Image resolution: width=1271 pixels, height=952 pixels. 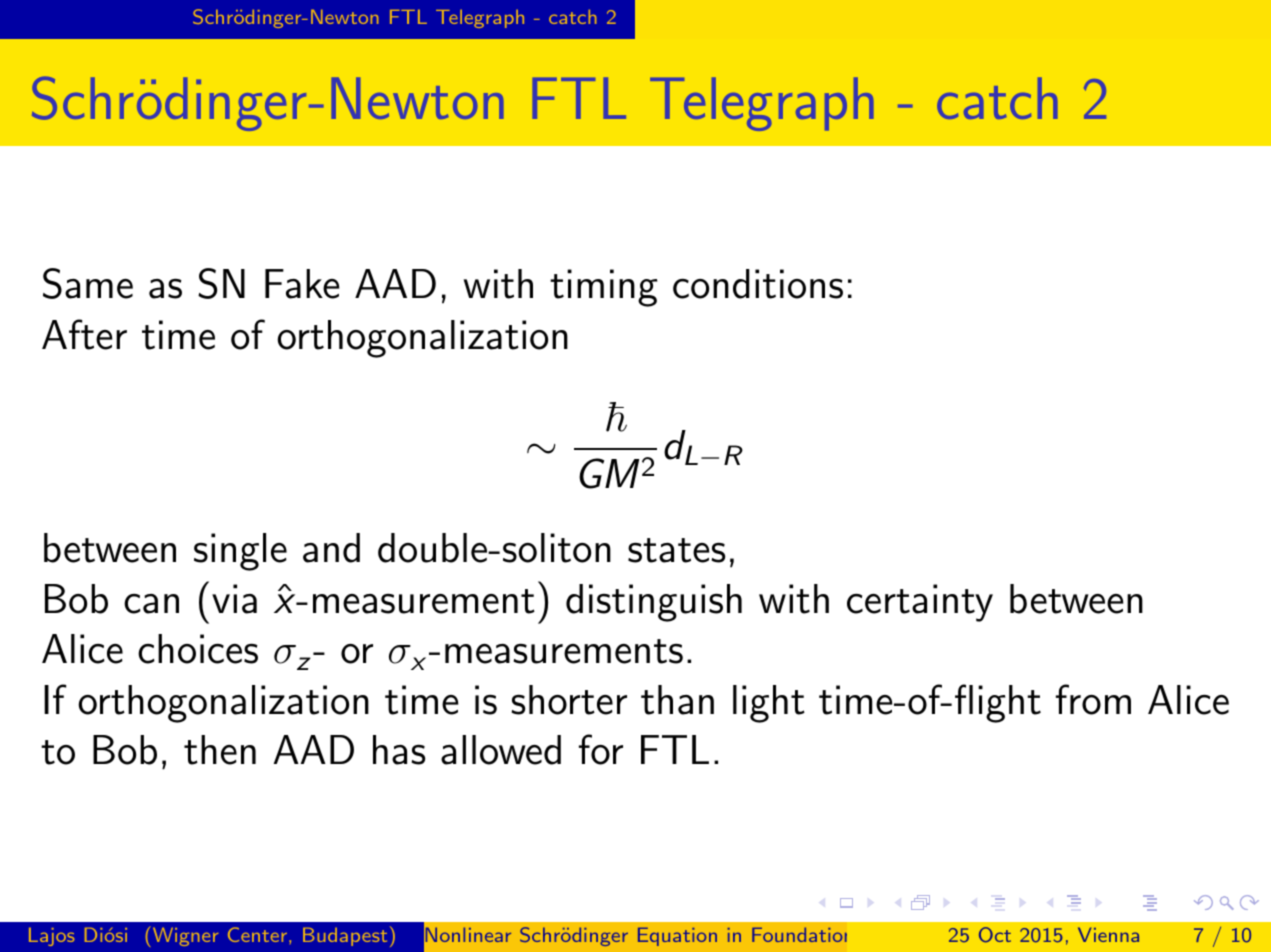 What do you see at coordinates (995, 935) in the screenshot?
I see `Oct` at bounding box center [995, 935].
